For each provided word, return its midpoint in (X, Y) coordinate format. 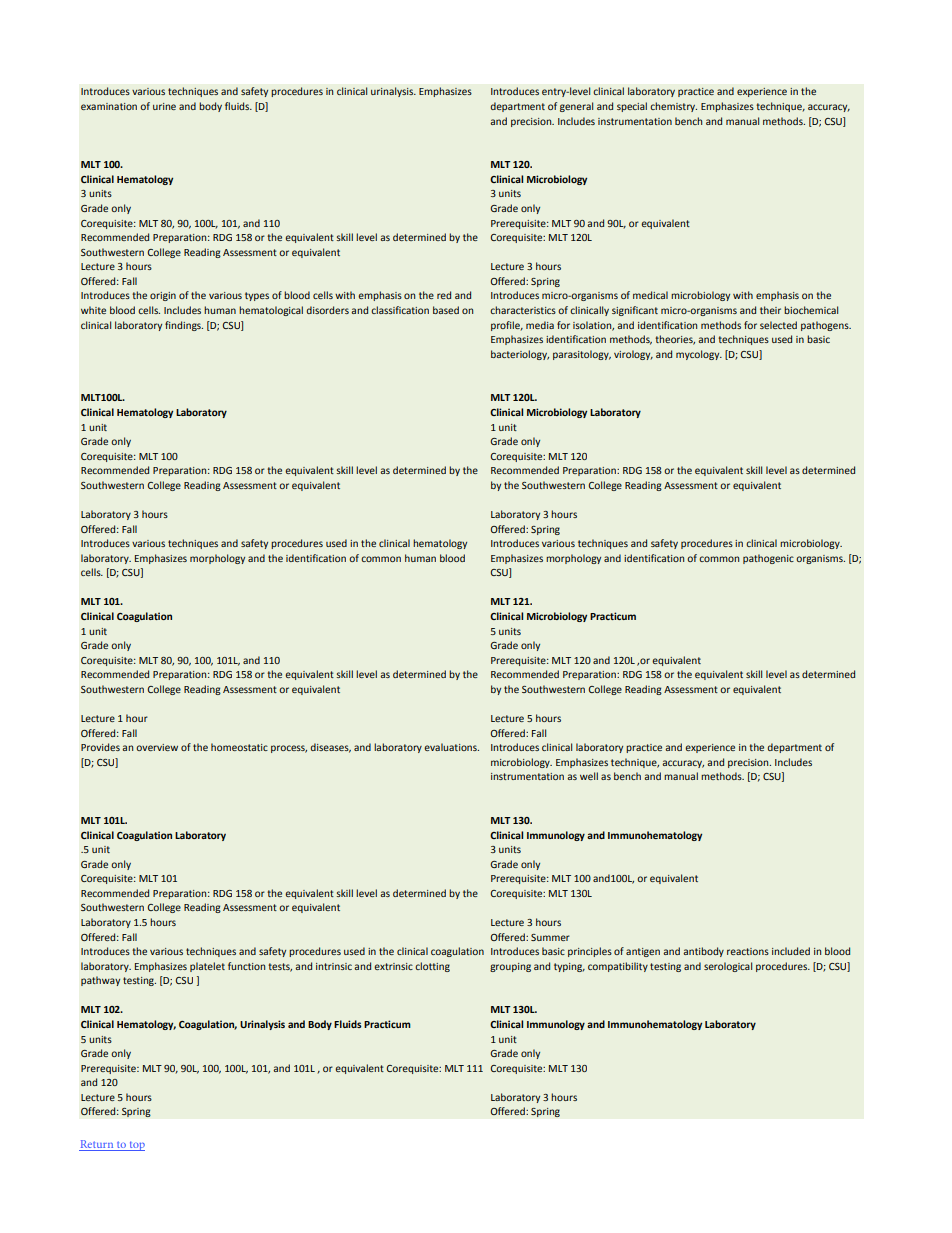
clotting (432, 967)
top (136, 1146)
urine (164, 106)
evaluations (451, 747)
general (576, 107)
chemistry (673, 107)
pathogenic (768, 559)
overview (157, 747)
